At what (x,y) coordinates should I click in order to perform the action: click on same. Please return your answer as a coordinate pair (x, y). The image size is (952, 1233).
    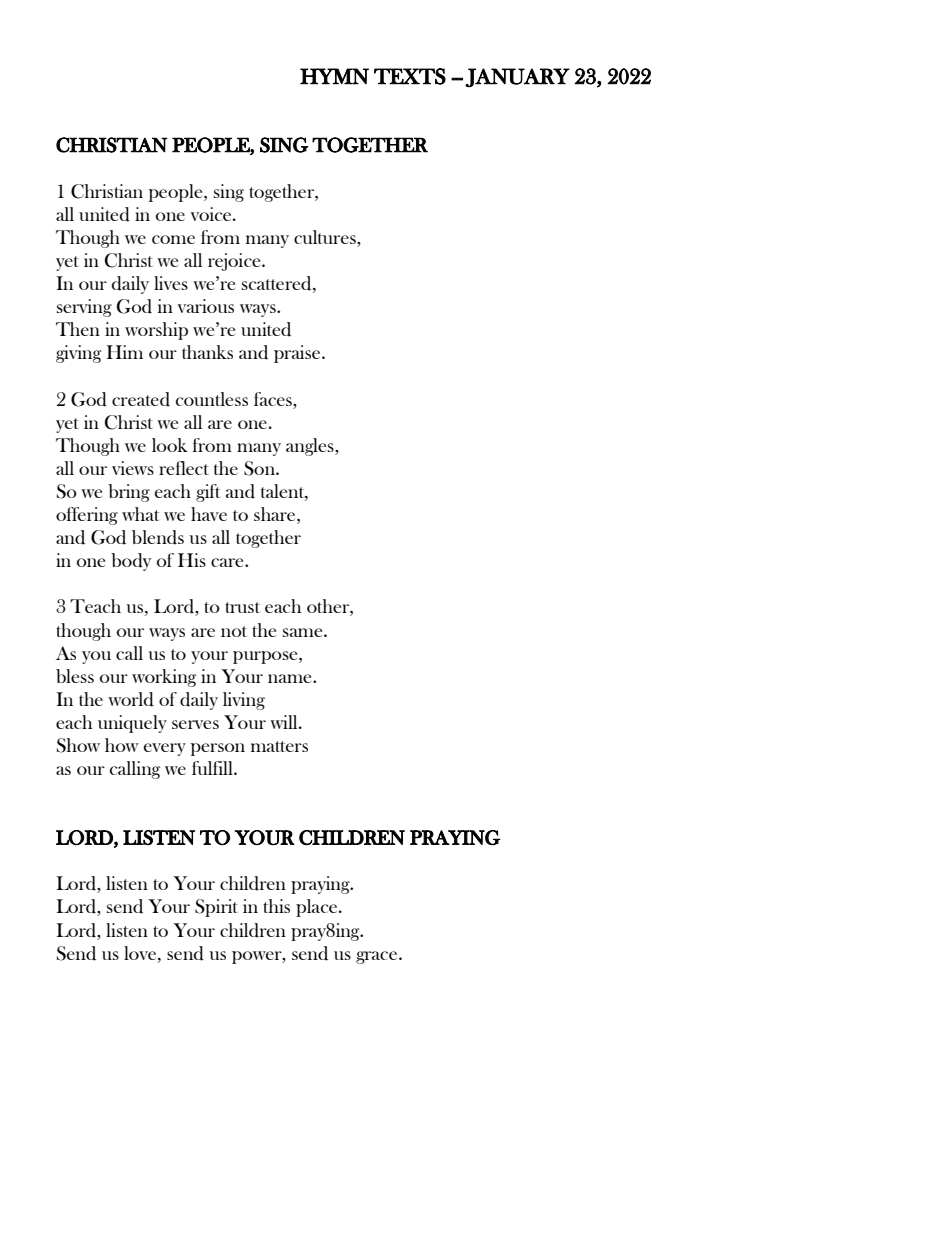
    Looking at the image, I should click on (304, 632).
